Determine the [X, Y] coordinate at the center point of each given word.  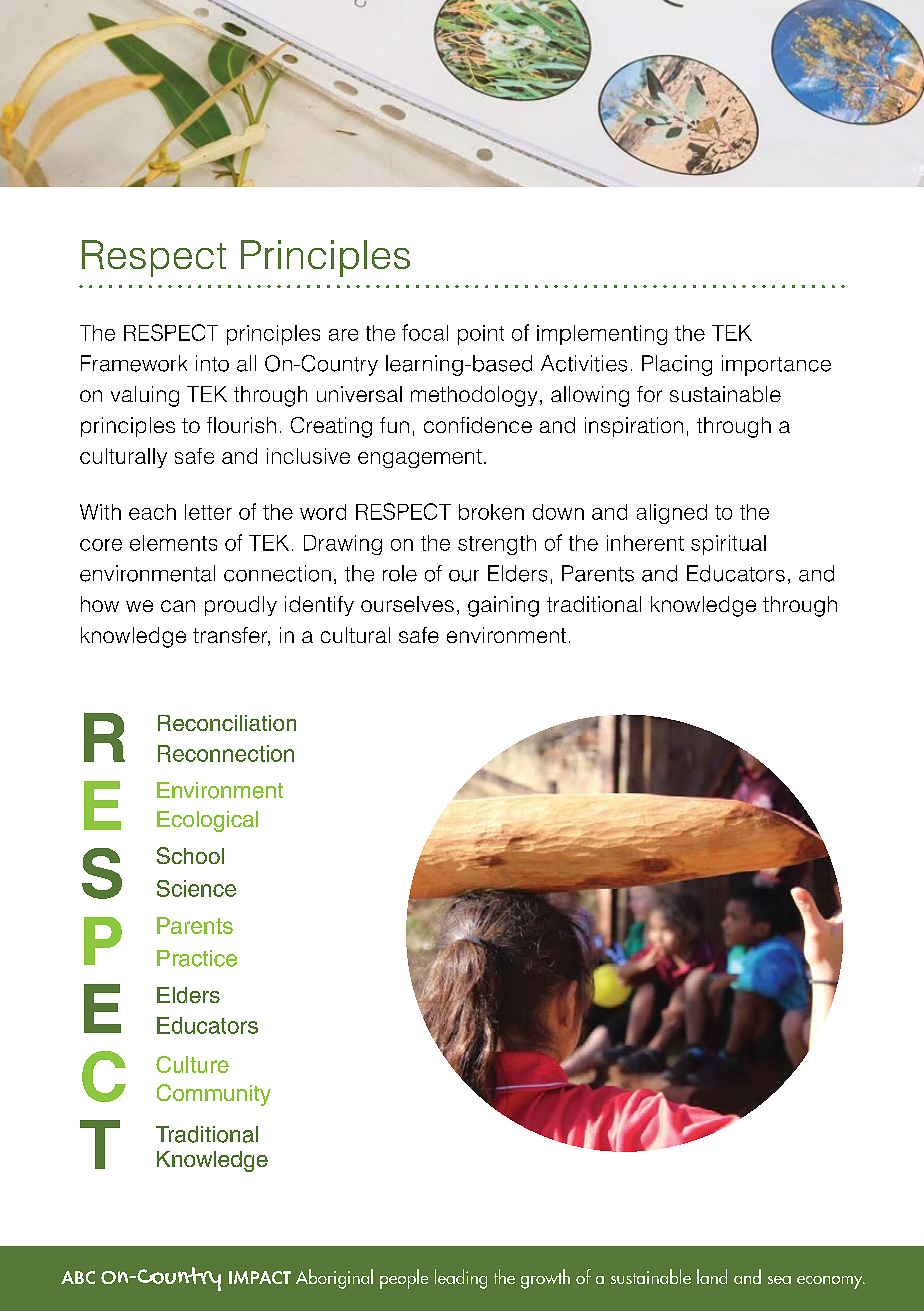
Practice [197, 958]
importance [776, 365]
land [712, 1276]
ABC [78, 1277]
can [178, 606]
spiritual [728, 545]
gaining [503, 606]
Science [196, 888]
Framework [134, 363]
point [481, 335]
